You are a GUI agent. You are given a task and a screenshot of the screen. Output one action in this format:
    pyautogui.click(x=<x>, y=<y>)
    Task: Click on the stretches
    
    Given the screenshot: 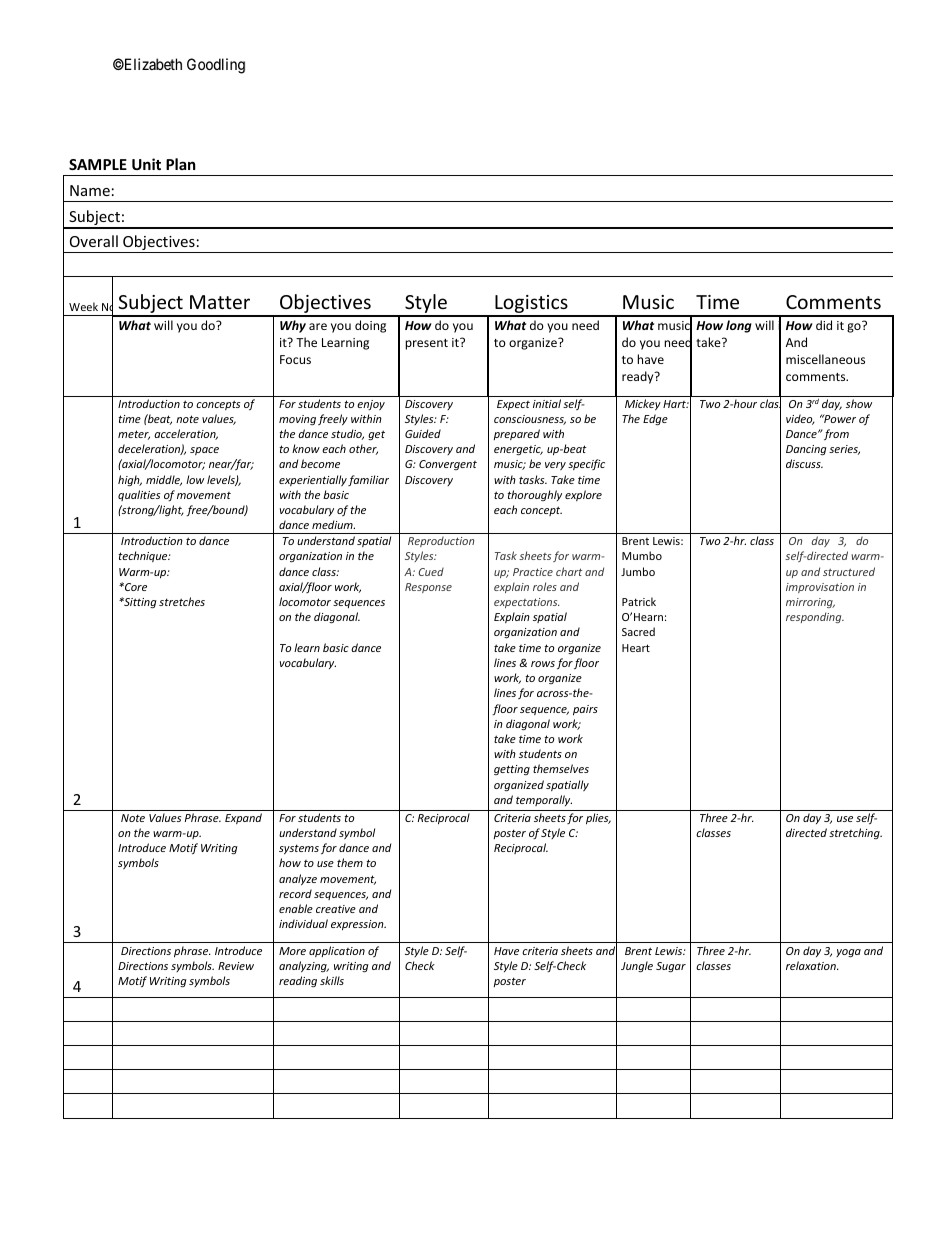 What is the action you would take?
    pyautogui.click(x=182, y=601)
